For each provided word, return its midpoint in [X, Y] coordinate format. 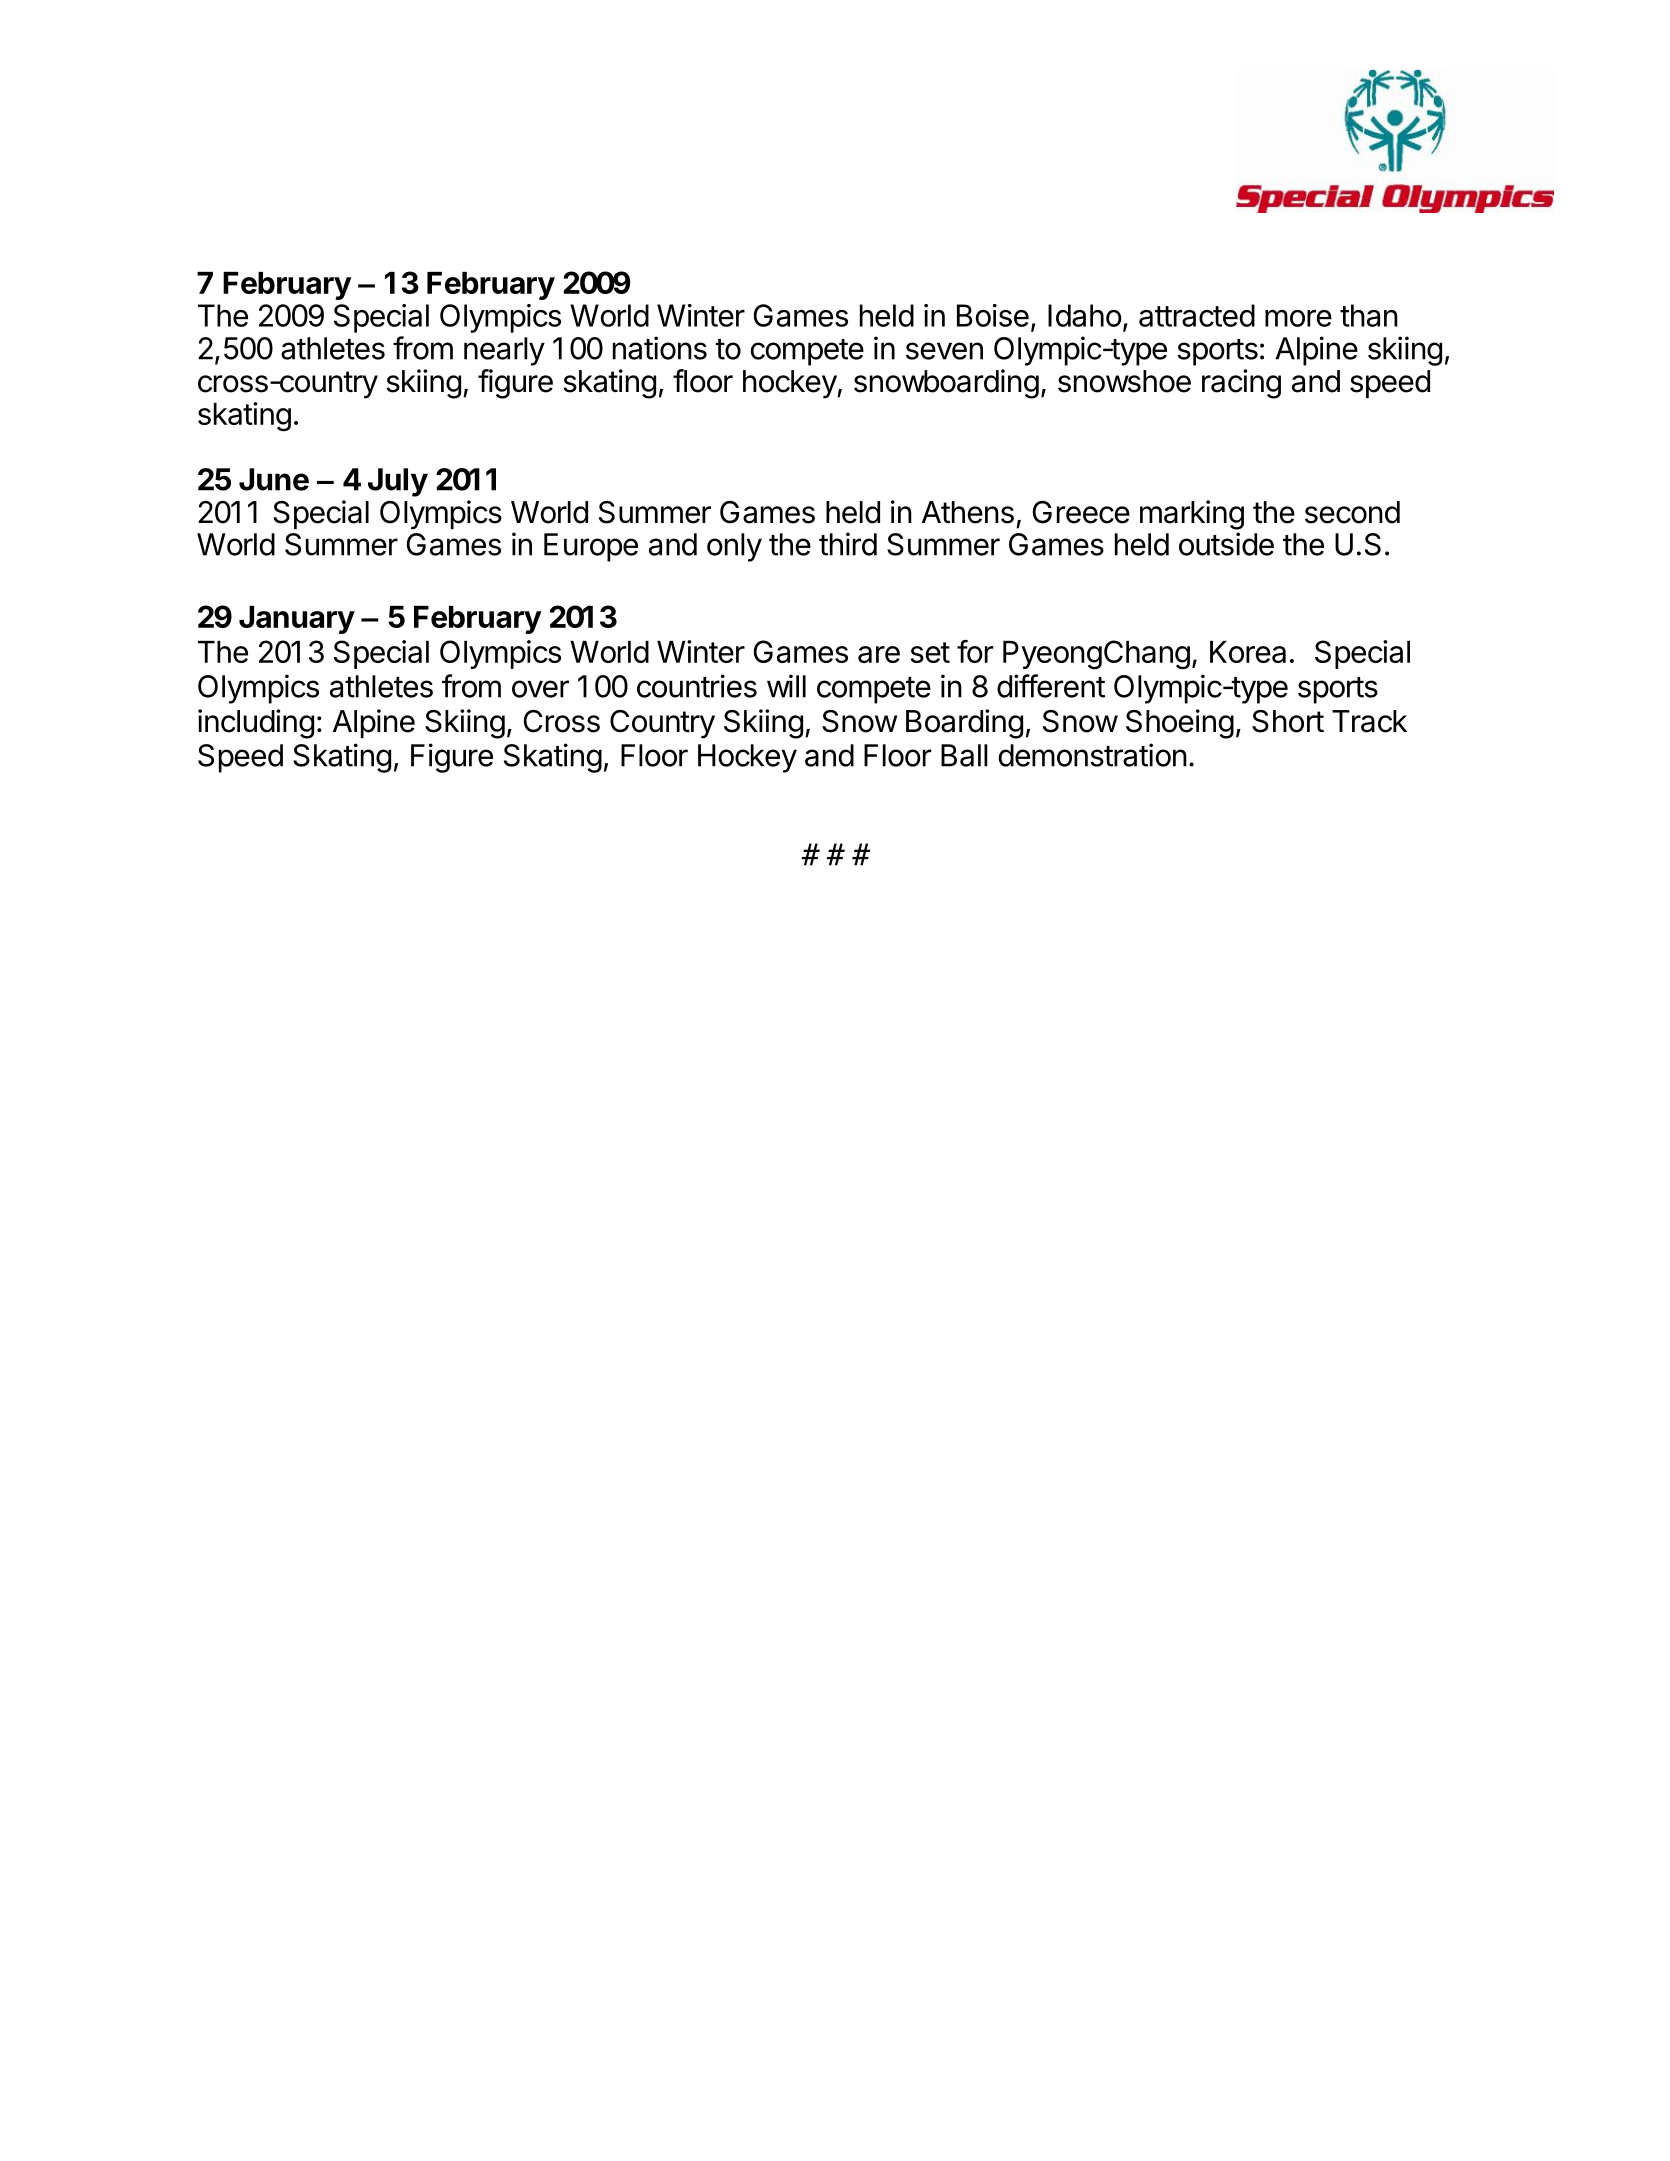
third [848, 544]
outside [1226, 544]
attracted [1197, 315]
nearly [504, 351]
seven [944, 351]
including [256, 724]
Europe [591, 547]
